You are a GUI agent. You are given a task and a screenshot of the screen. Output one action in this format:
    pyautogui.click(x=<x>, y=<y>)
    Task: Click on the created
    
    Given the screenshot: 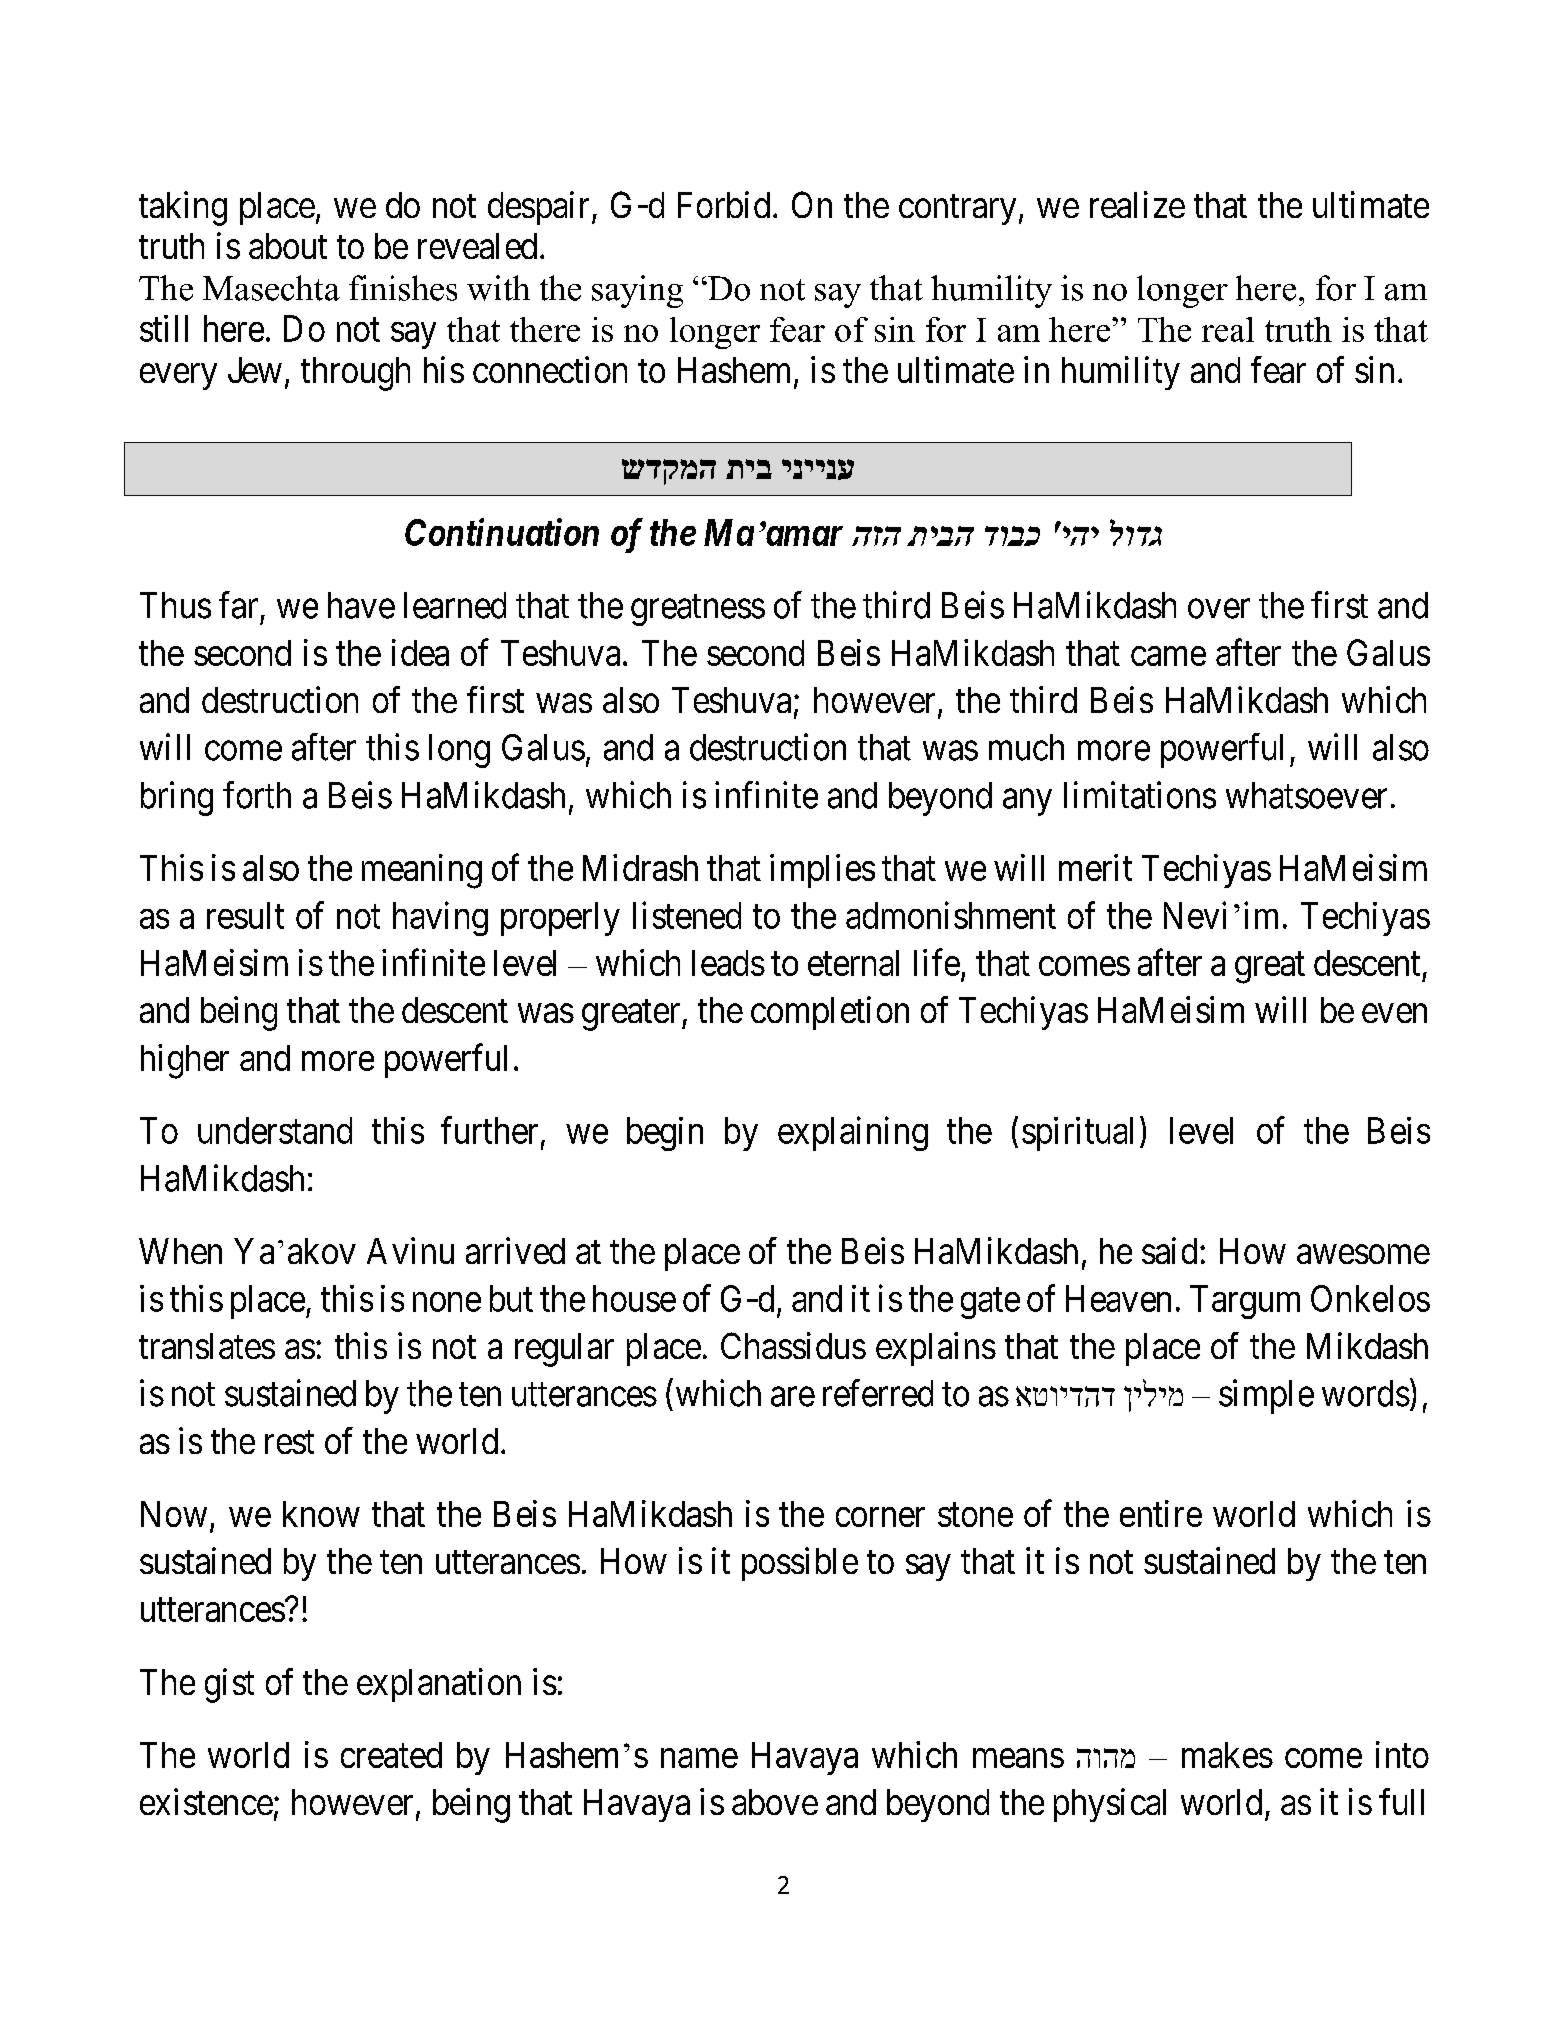 What is the action you would take?
    pyautogui.click(x=391, y=1755)
